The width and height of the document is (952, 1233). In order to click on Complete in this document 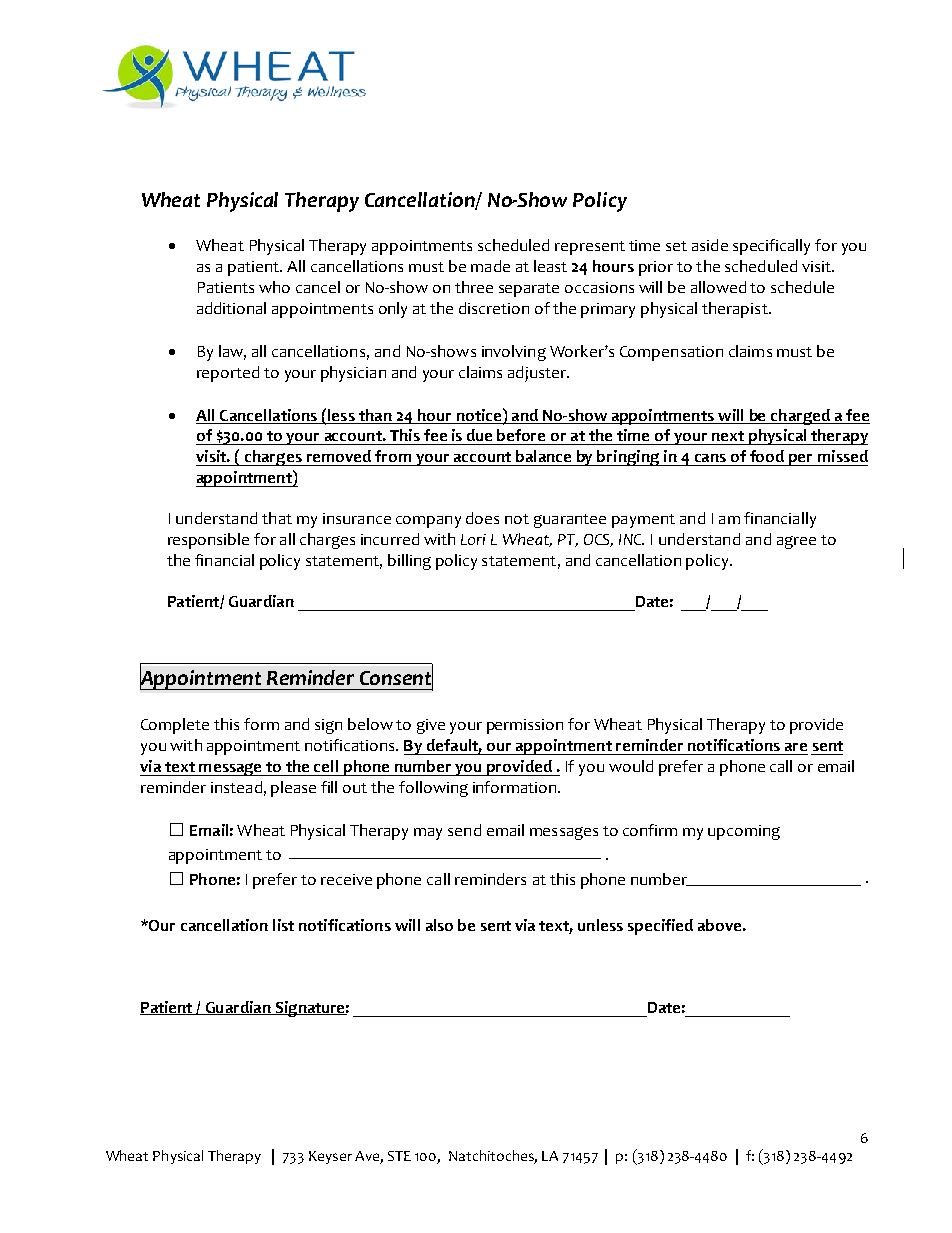, I will do `click(175, 726)`.
